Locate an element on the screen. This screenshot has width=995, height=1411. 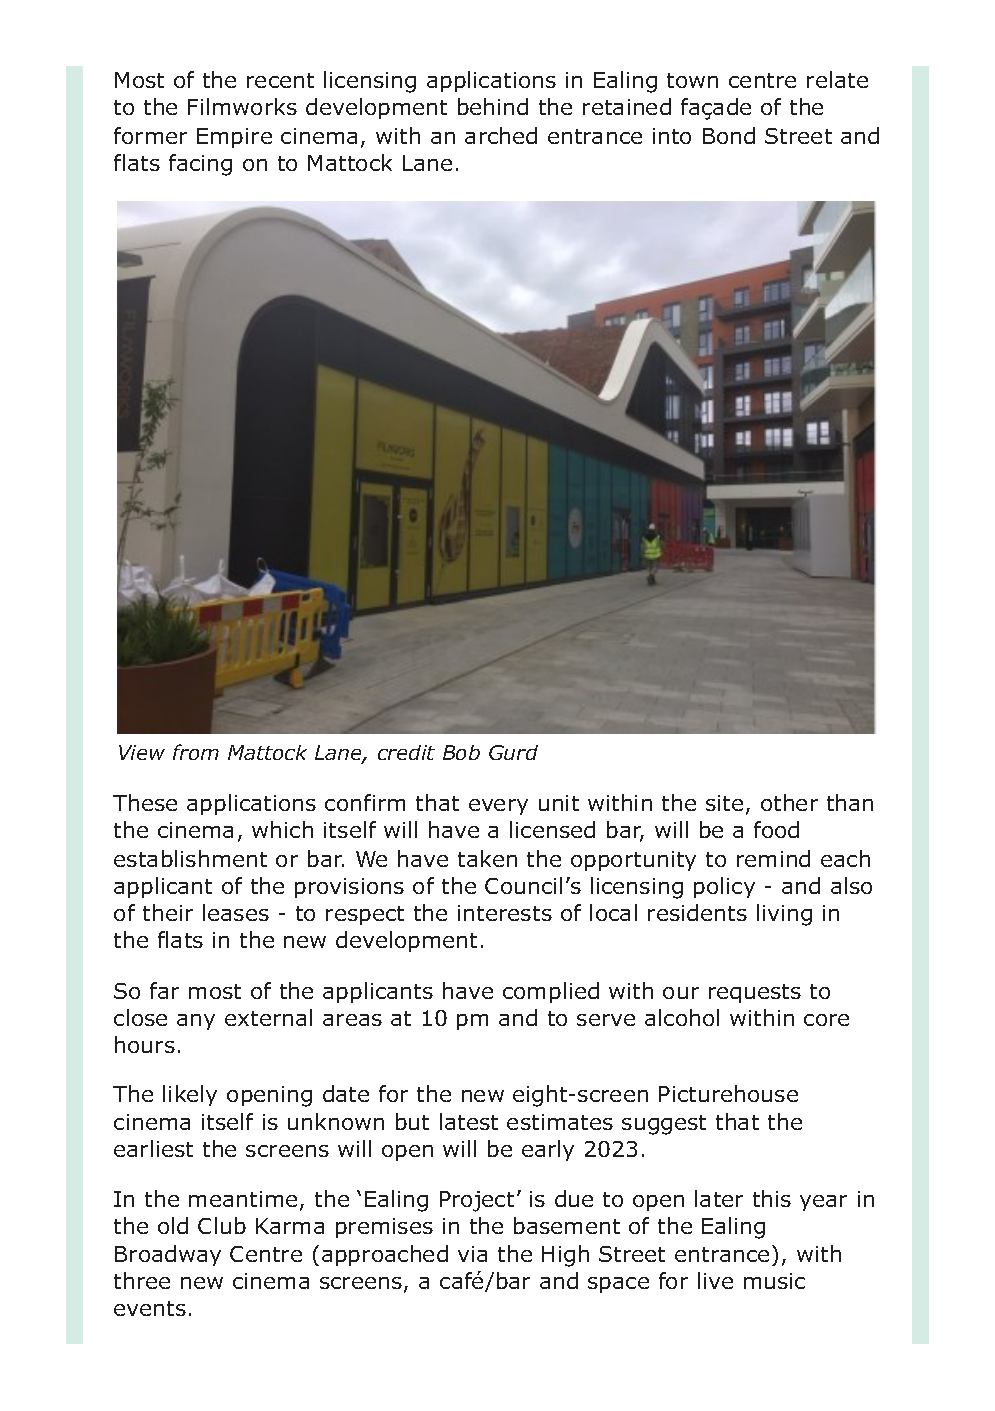
other is located at coordinates (789, 802).
